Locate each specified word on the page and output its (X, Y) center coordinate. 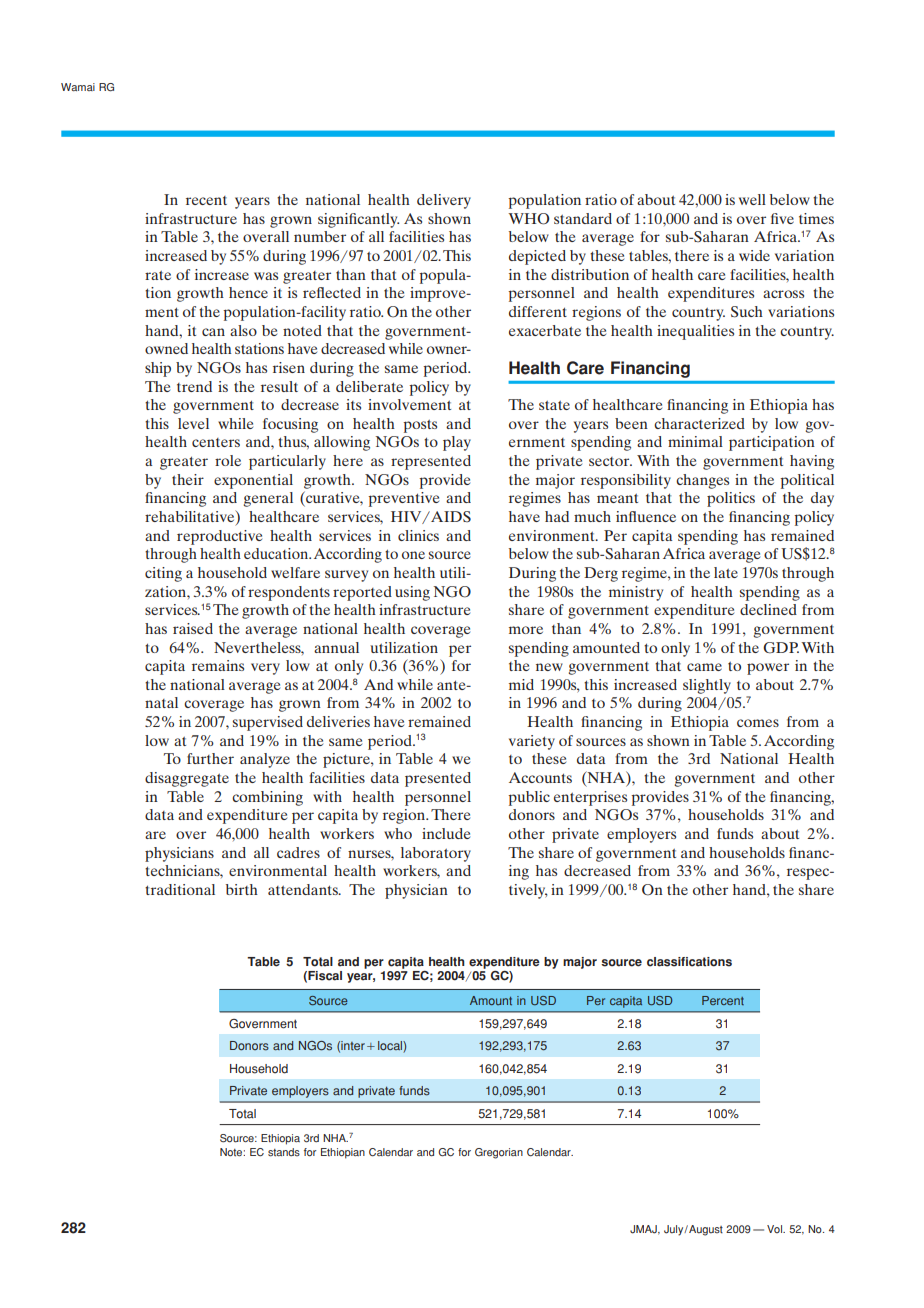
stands (284, 1152)
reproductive (219, 537)
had (557, 516)
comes (758, 723)
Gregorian (499, 1153)
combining (267, 798)
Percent (723, 1000)
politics (731, 499)
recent (206, 200)
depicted (537, 257)
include (446, 833)
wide (754, 255)
